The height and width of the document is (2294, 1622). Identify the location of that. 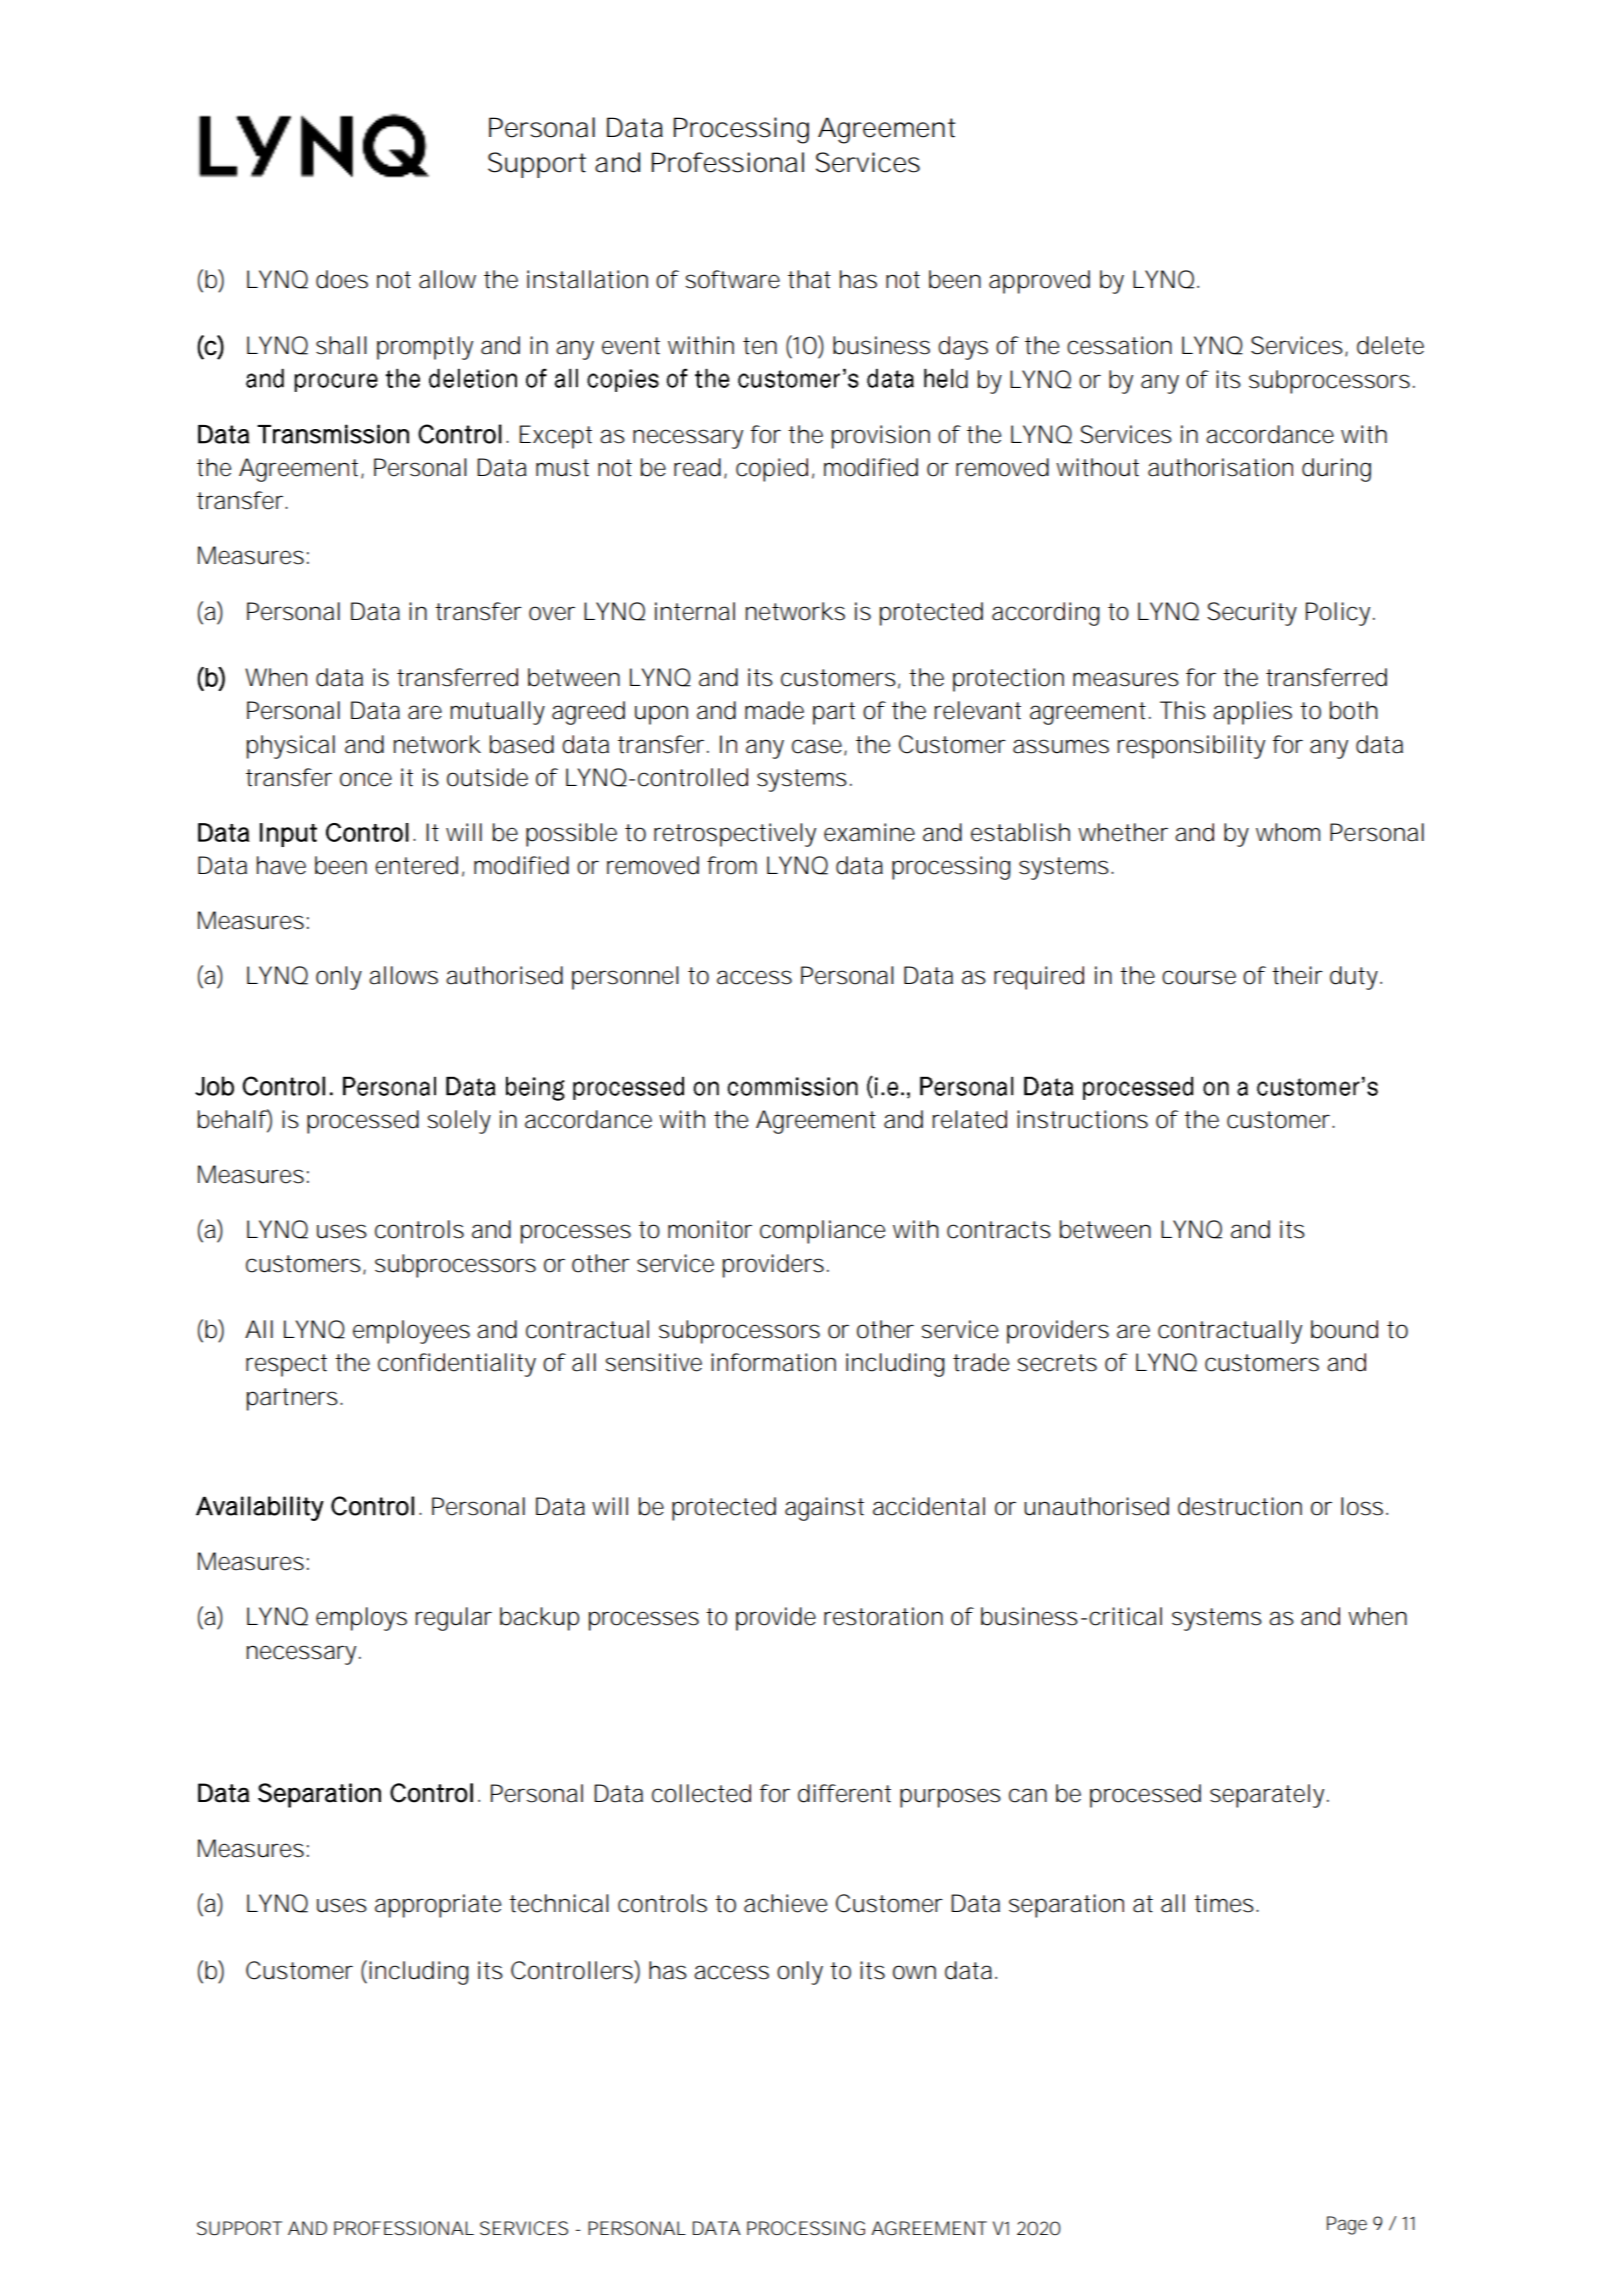
(809, 279).
